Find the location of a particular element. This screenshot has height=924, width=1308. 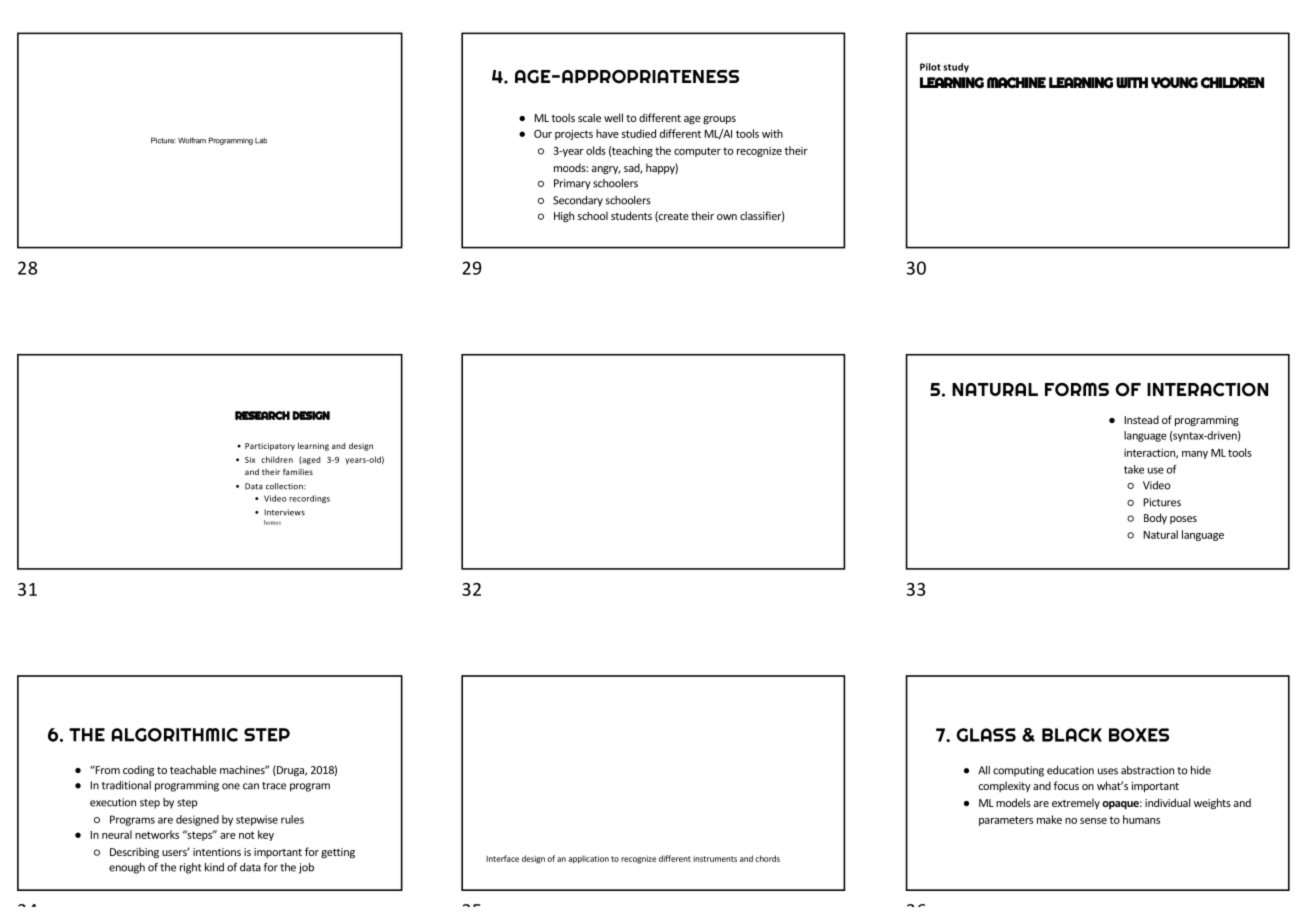

instruments is located at coordinates (715, 859).
